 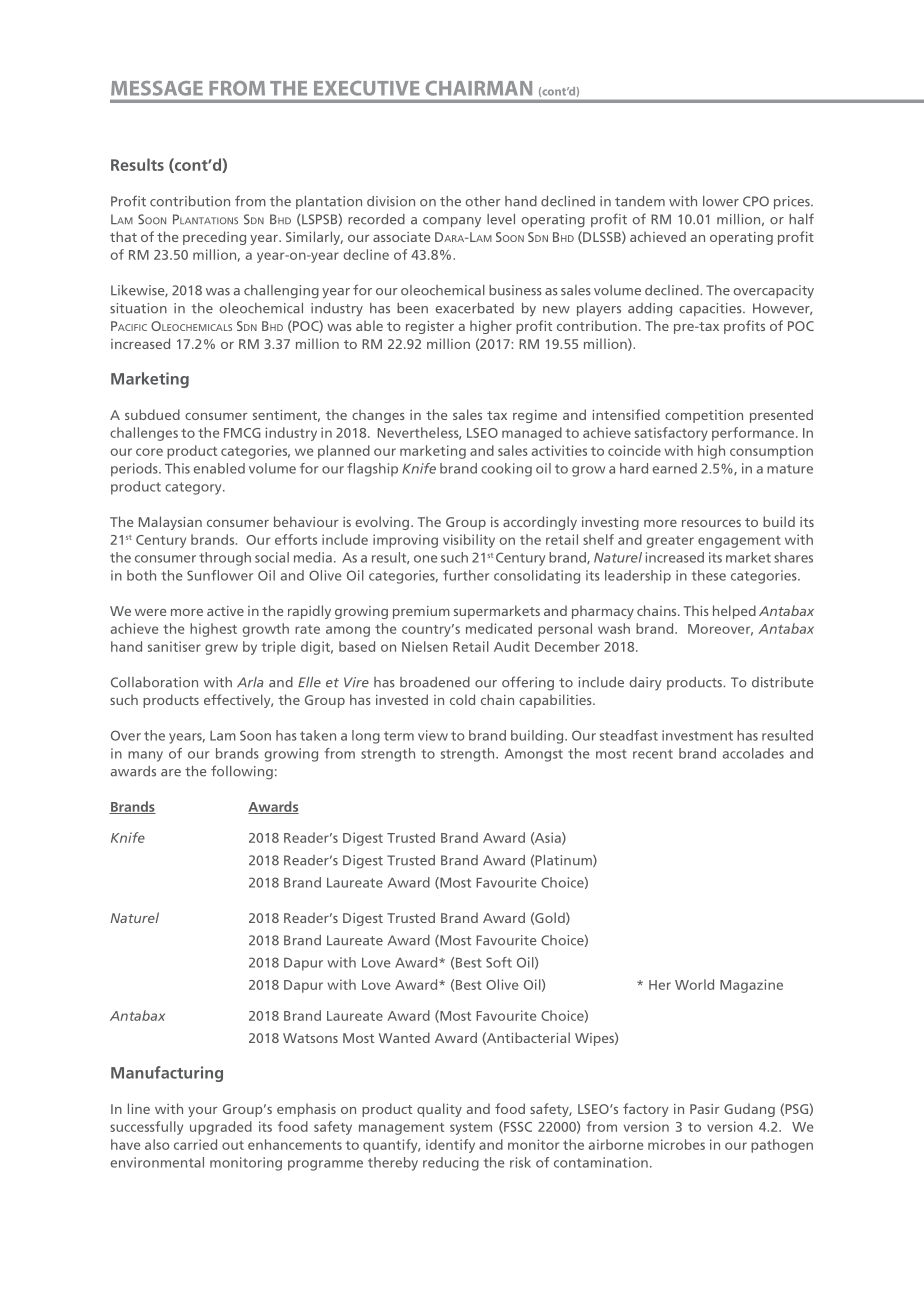 I want to click on carried, so click(x=195, y=1144).
